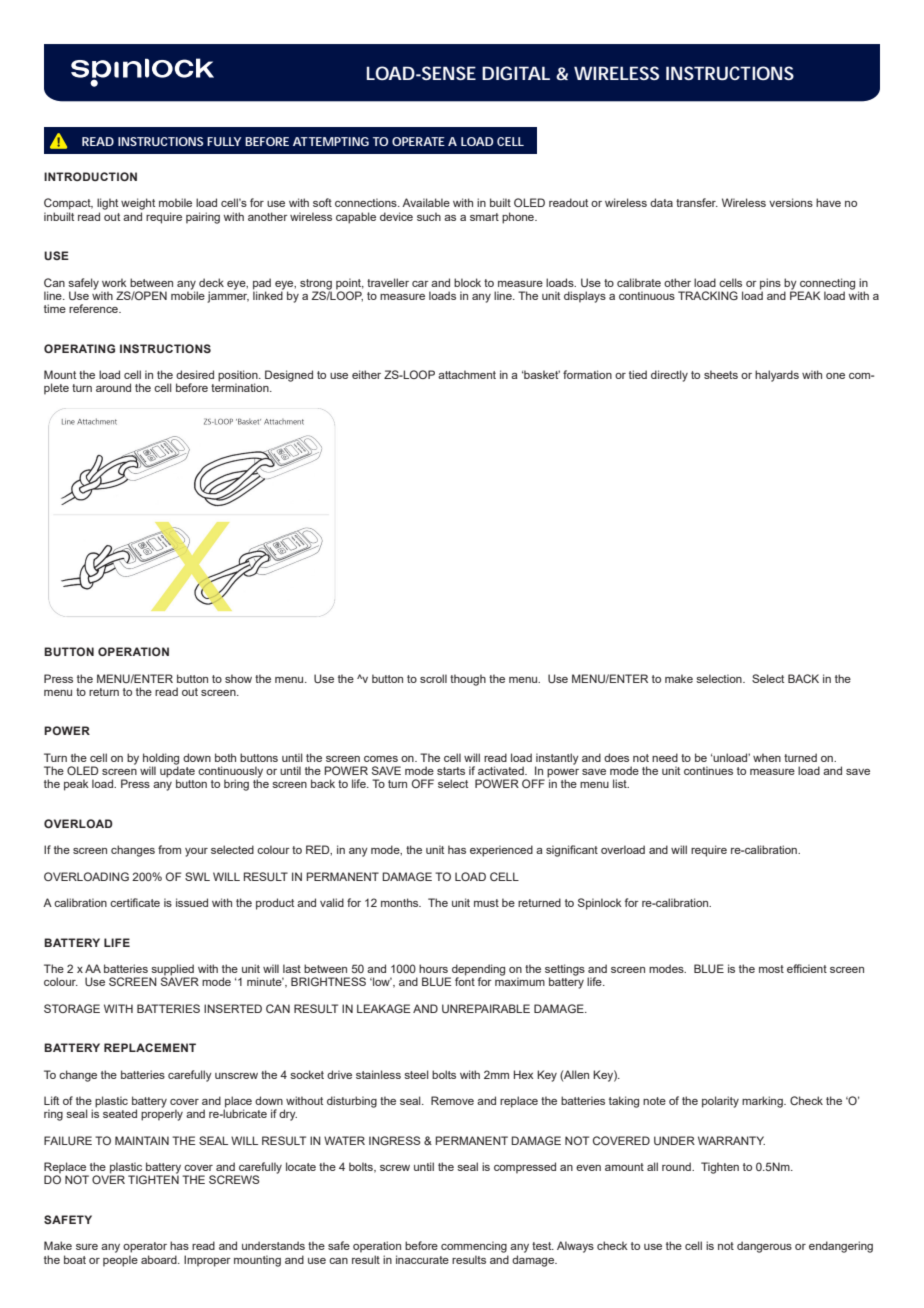  Describe the element at coordinates (418, 141) in the screenshot. I see `OPERATE` at that location.
